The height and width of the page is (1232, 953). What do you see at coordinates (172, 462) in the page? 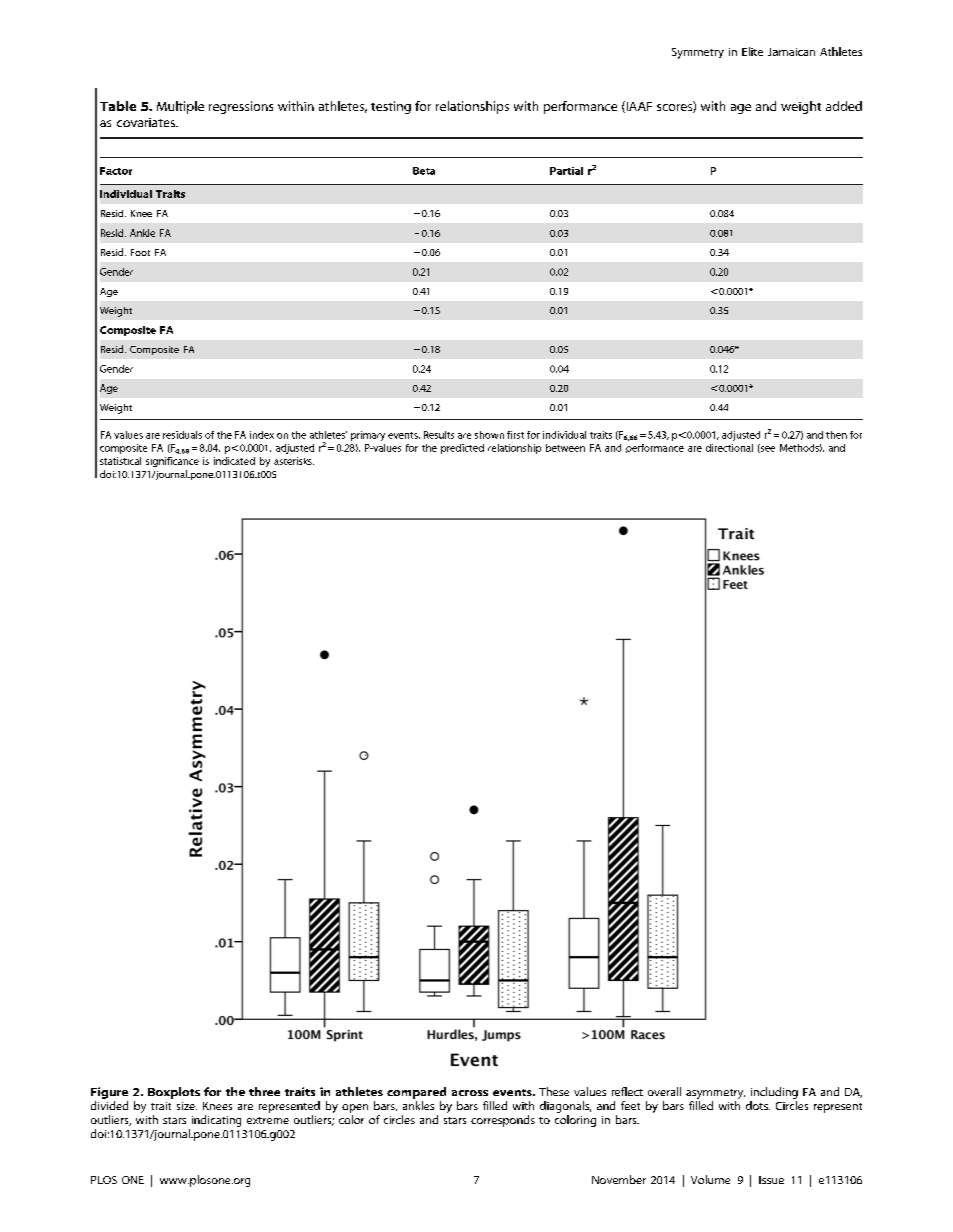
I see `significance` at bounding box center [172, 462].
